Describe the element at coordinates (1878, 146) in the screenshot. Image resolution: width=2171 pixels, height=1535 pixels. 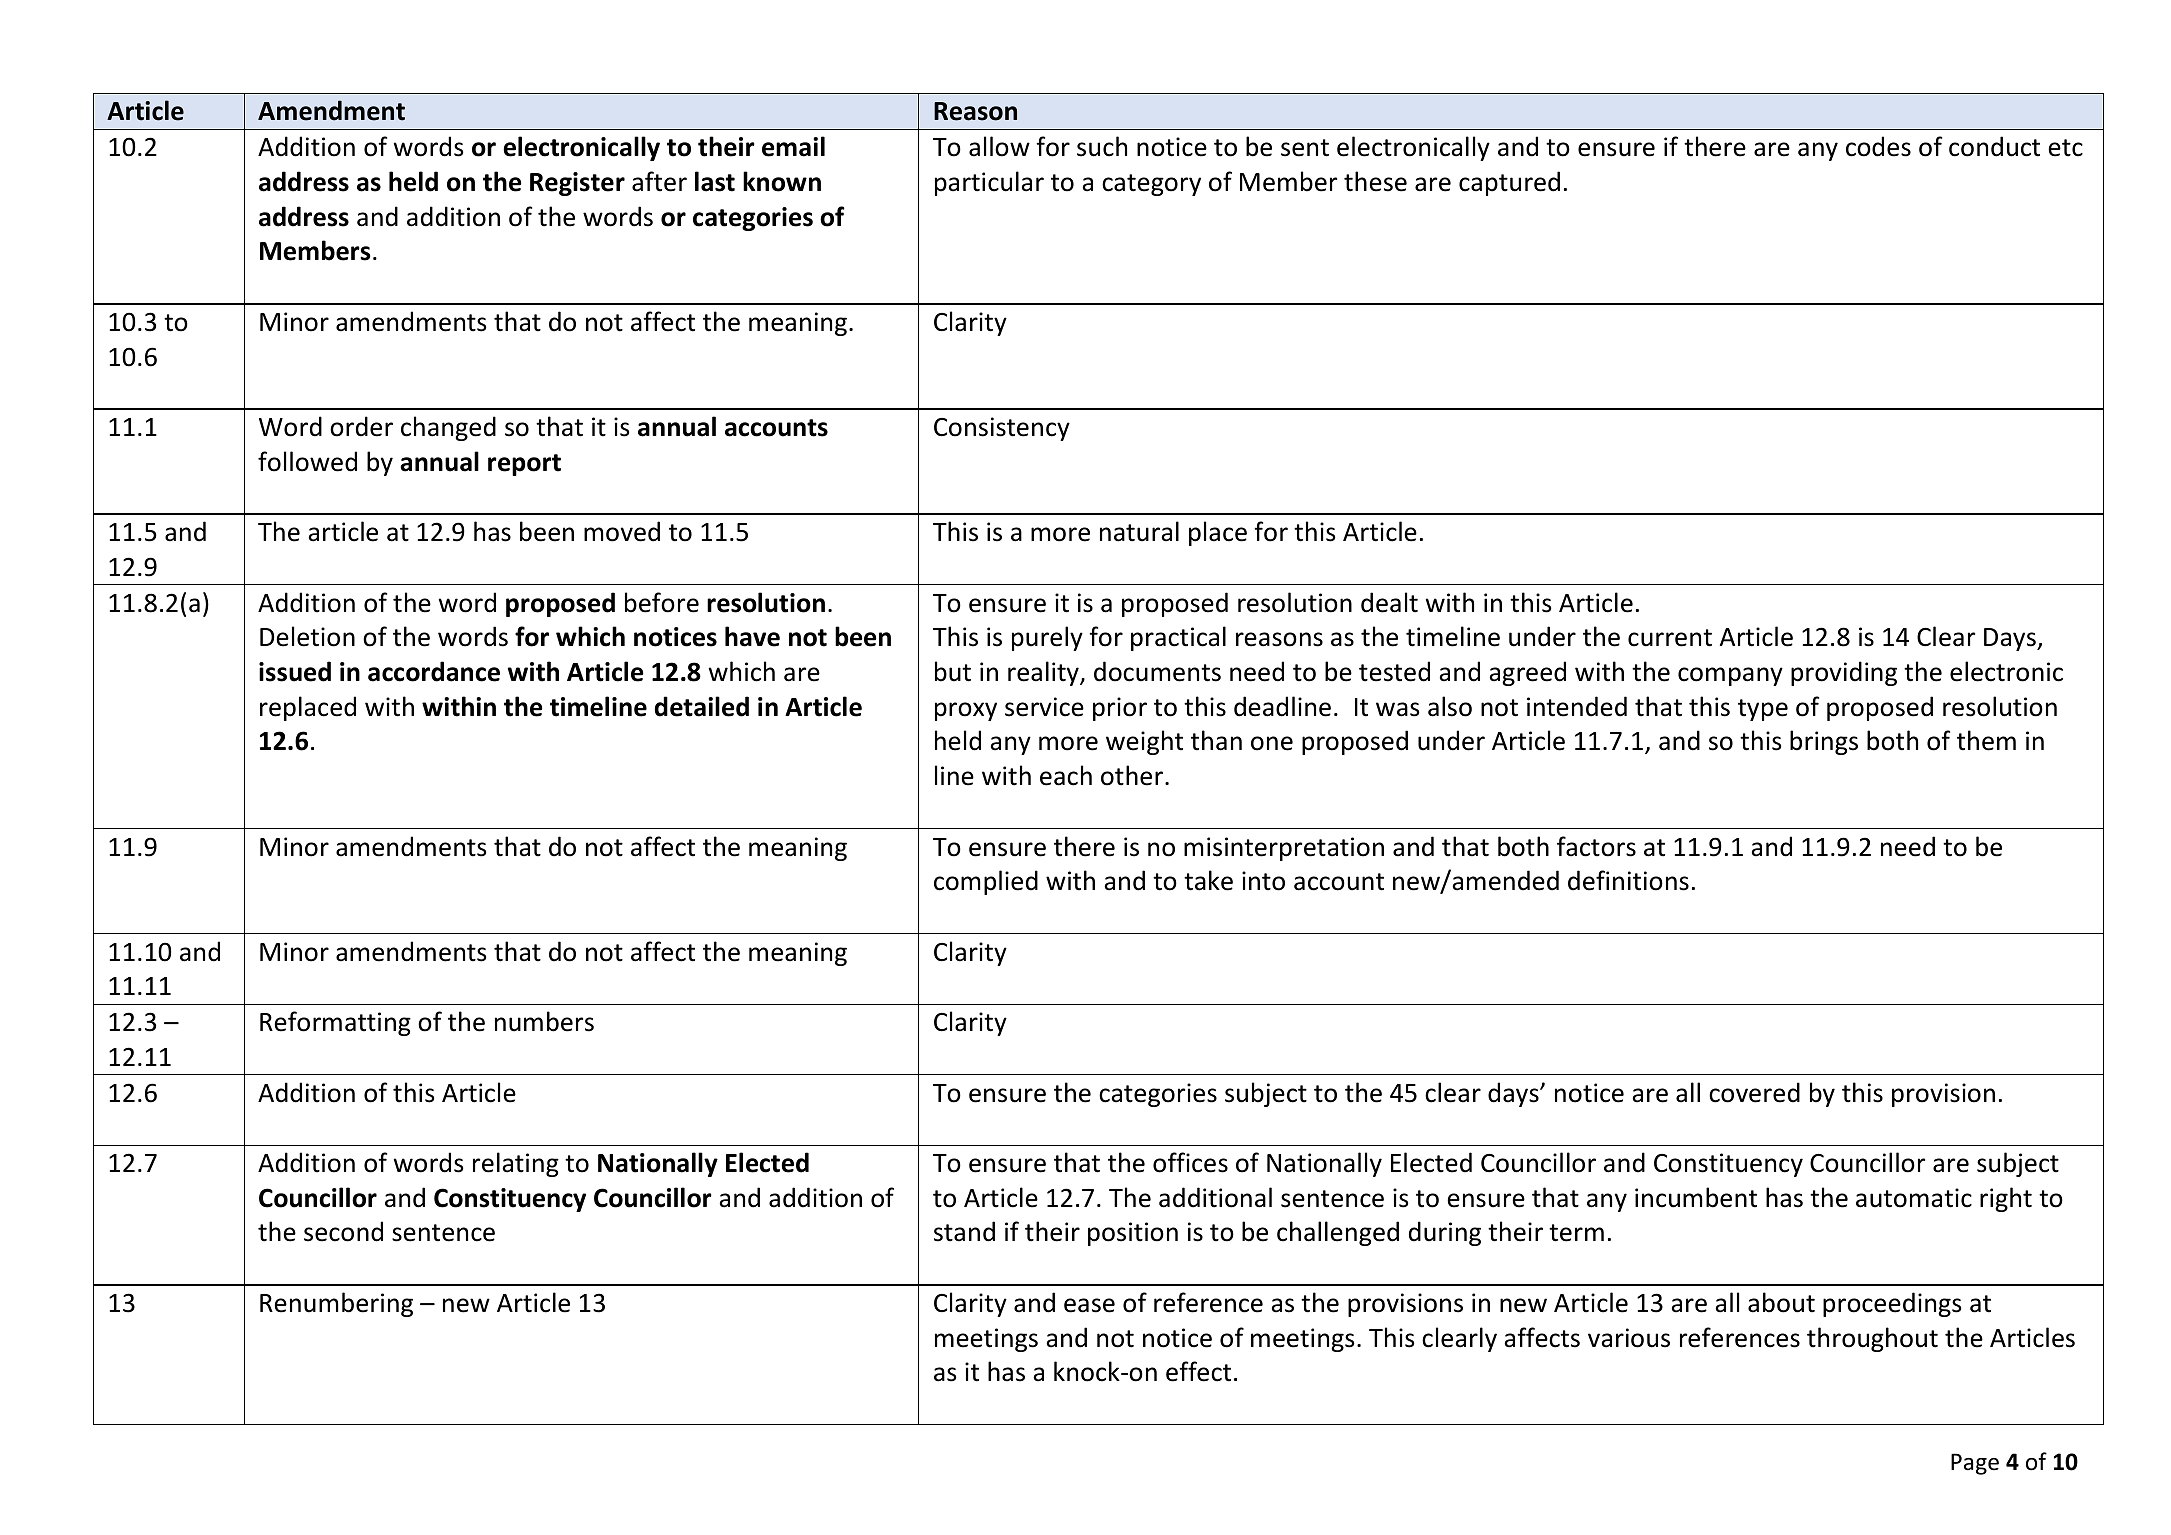
I see `codes` at that location.
